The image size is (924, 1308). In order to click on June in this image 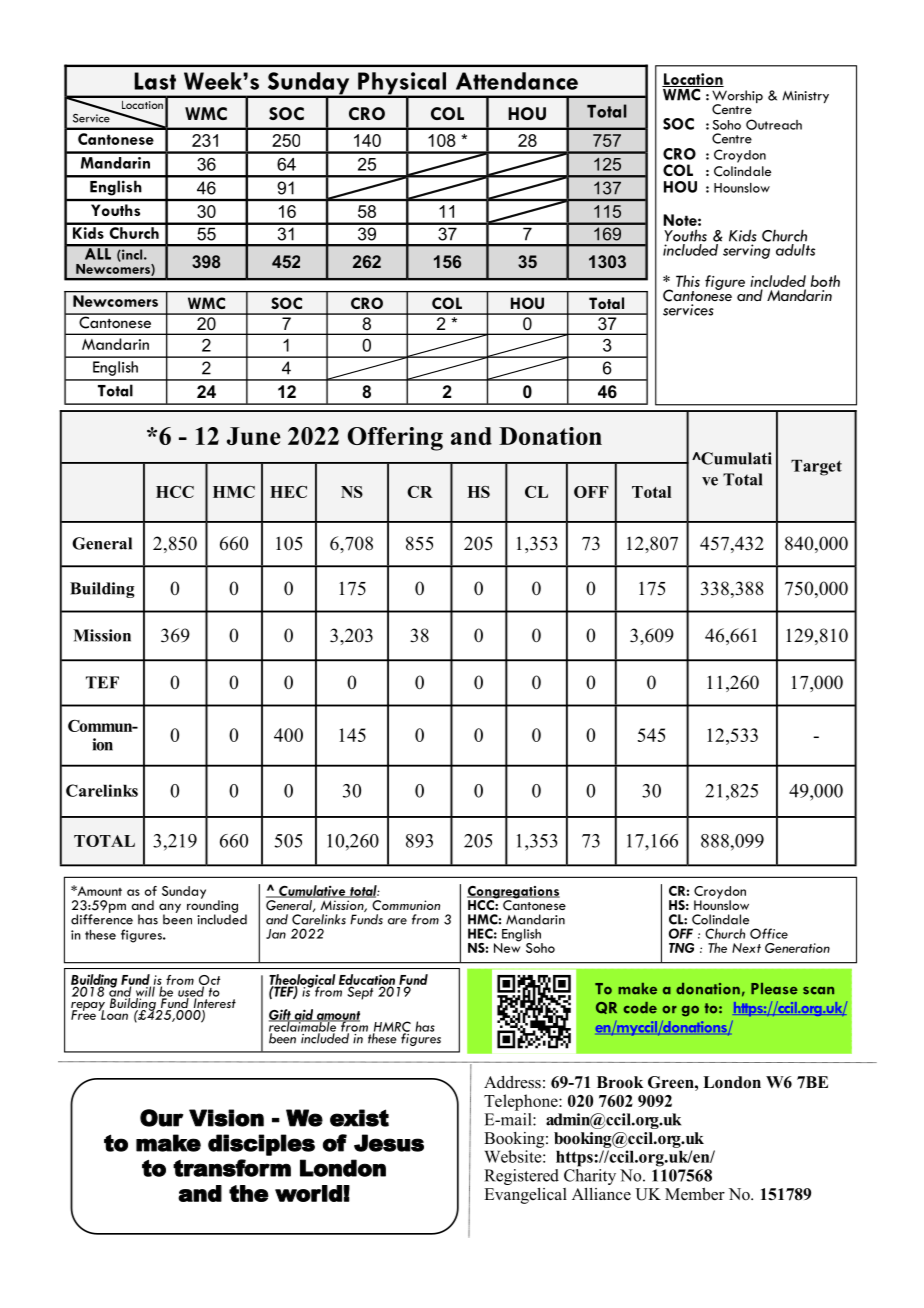, I will do `click(254, 436)`.
